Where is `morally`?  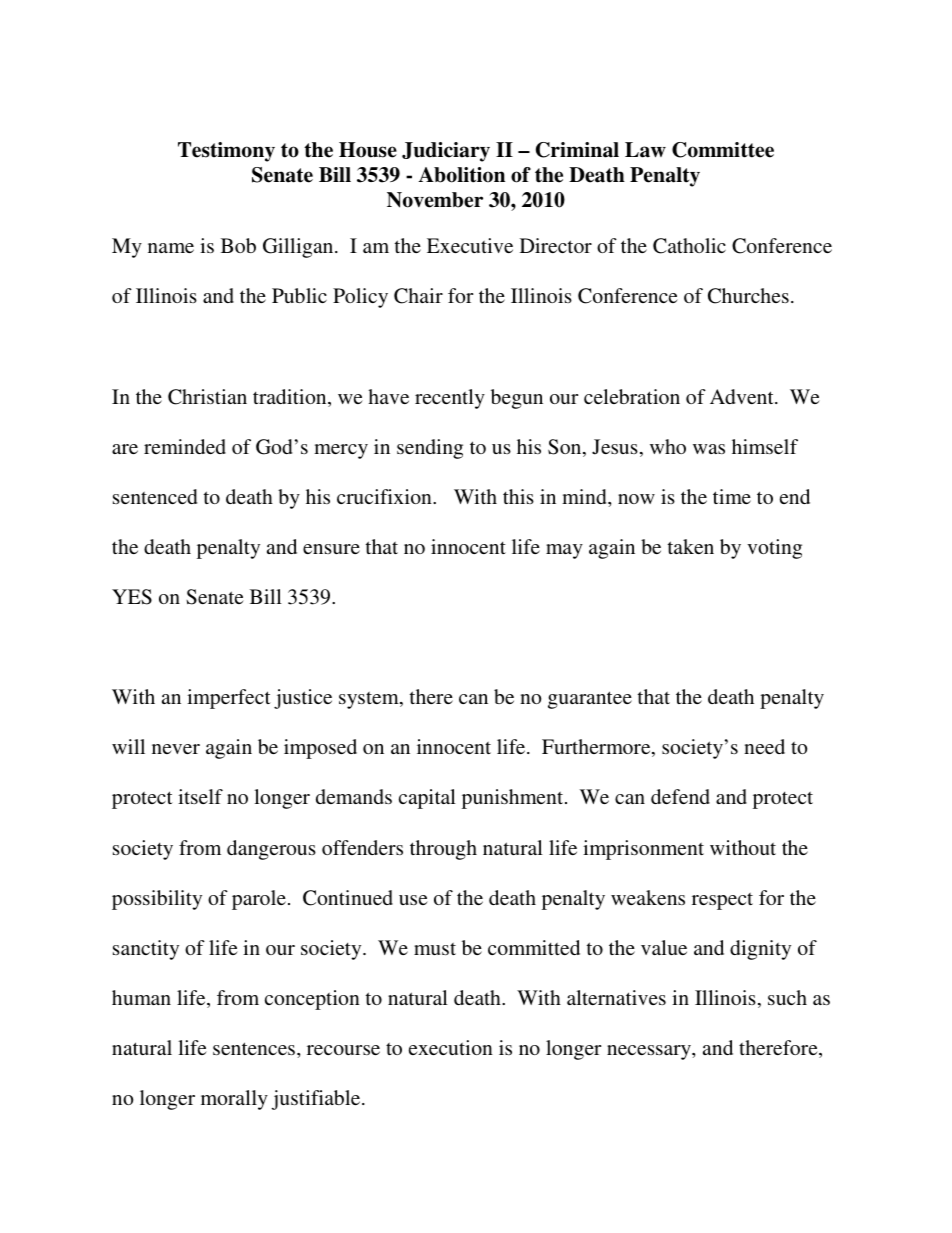 morally is located at coordinates (234, 1100).
